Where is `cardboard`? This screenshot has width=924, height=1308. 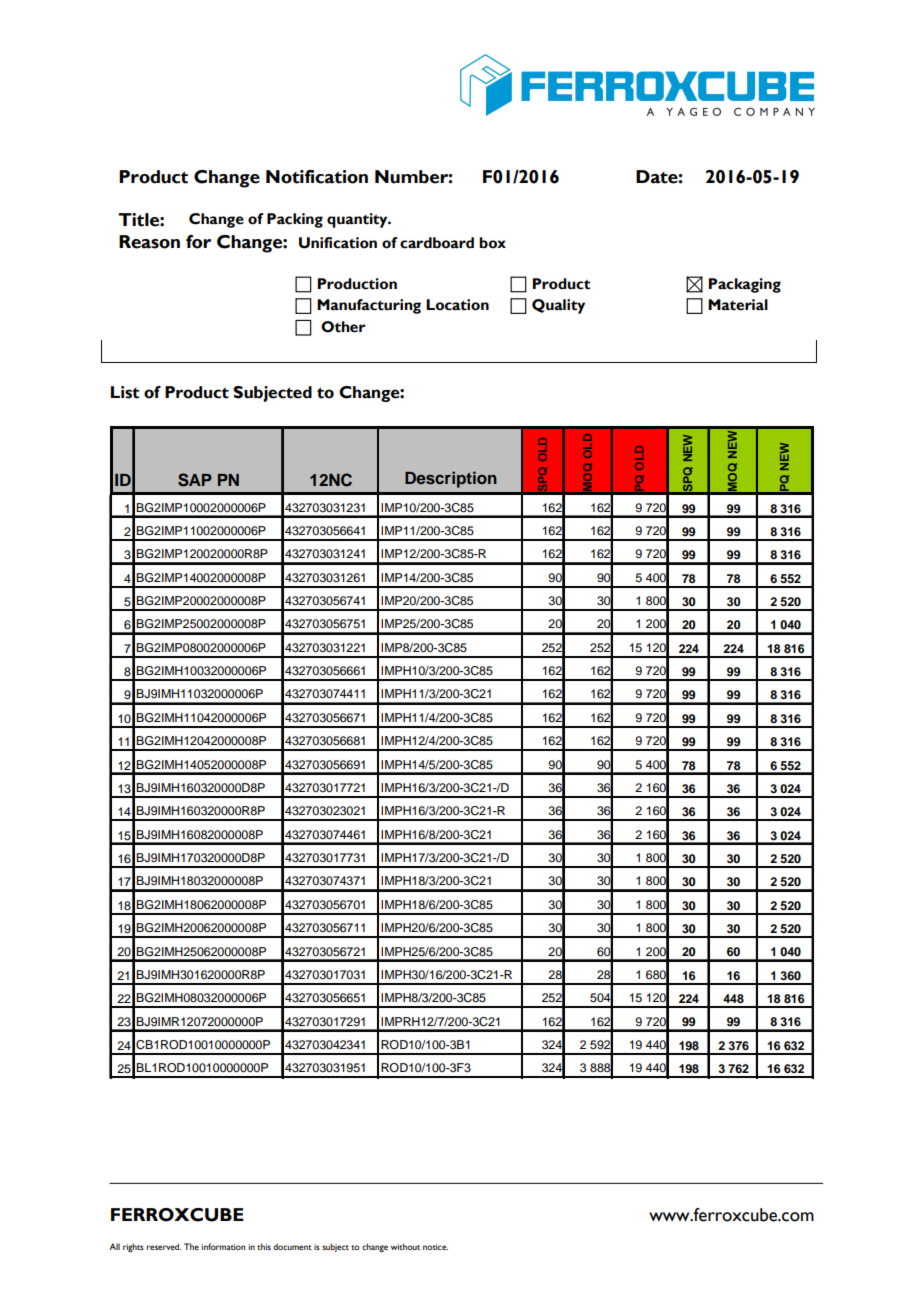 cardboard is located at coordinates (437, 243).
